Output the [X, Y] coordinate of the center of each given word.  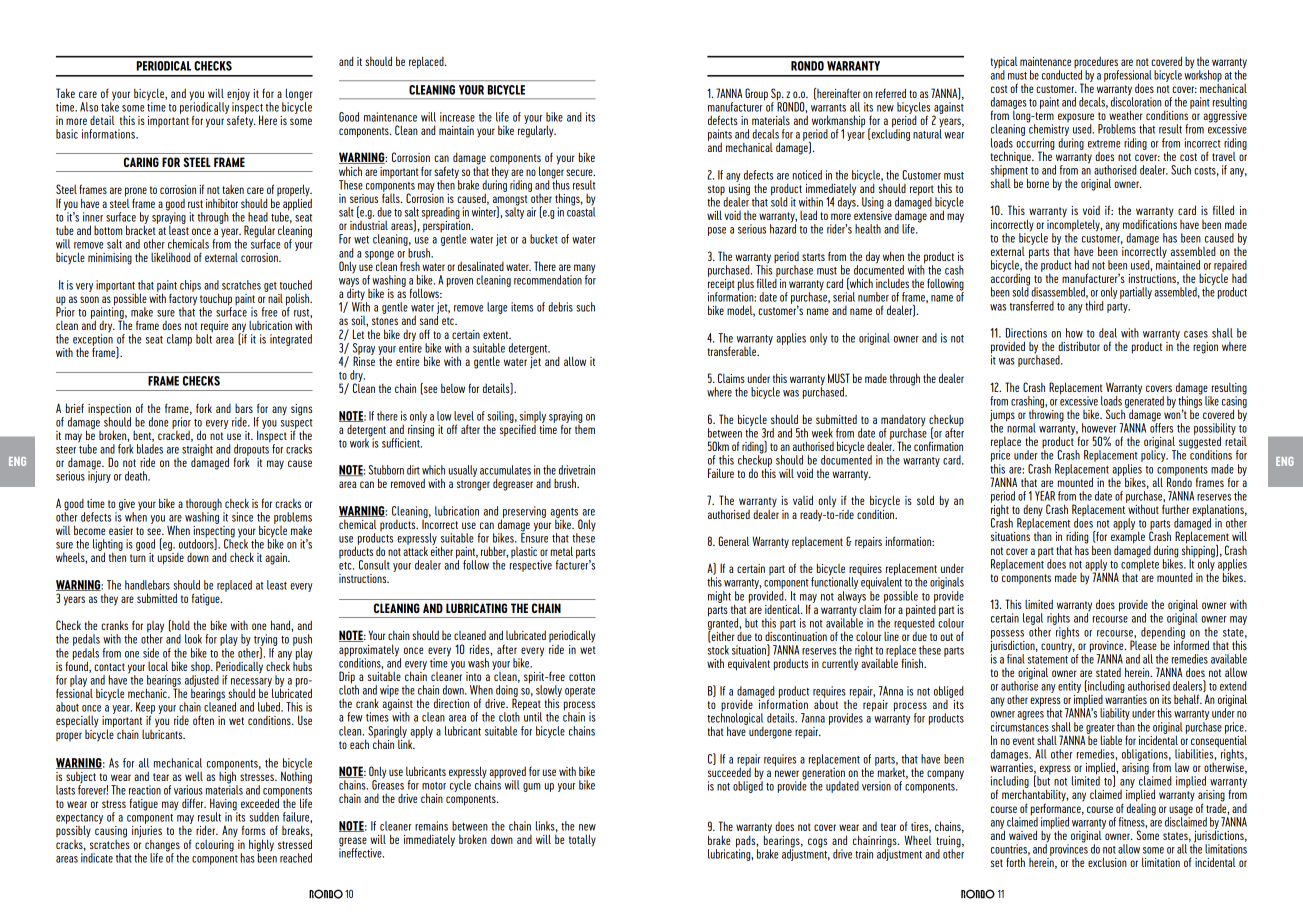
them [585, 428]
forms [253, 830]
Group [756, 94]
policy [1154, 455]
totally [582, 840]
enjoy [238, 96]
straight [197, 451]
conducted [1062, 74]
